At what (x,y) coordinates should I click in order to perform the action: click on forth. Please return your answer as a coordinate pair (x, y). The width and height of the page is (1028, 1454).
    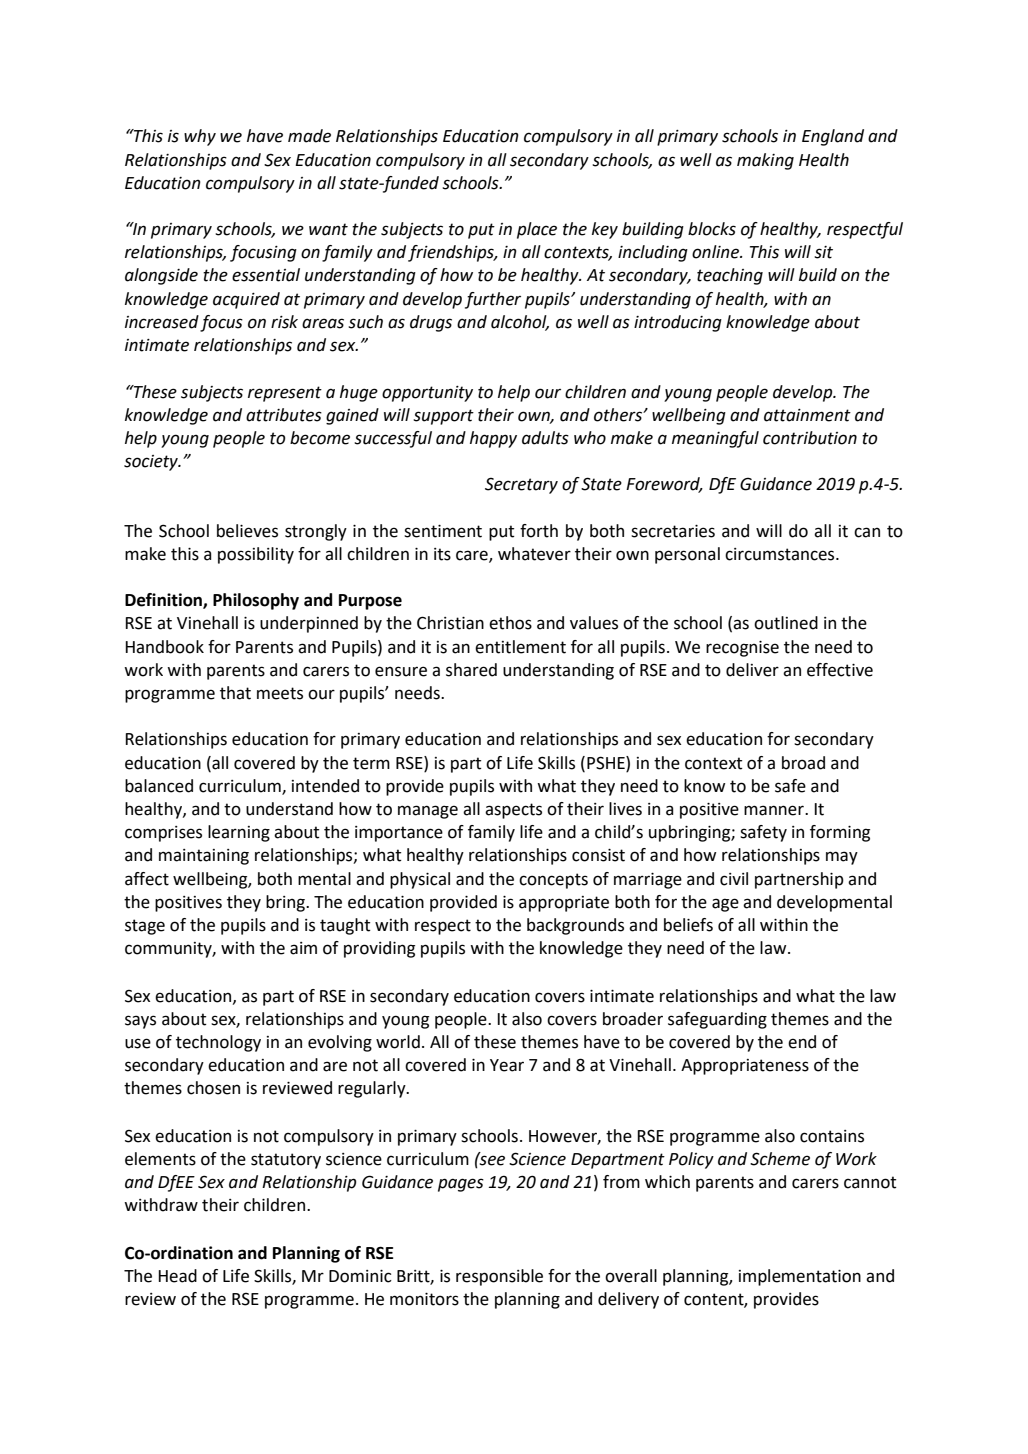
    Looking at the image, I should click on (539, 531).
